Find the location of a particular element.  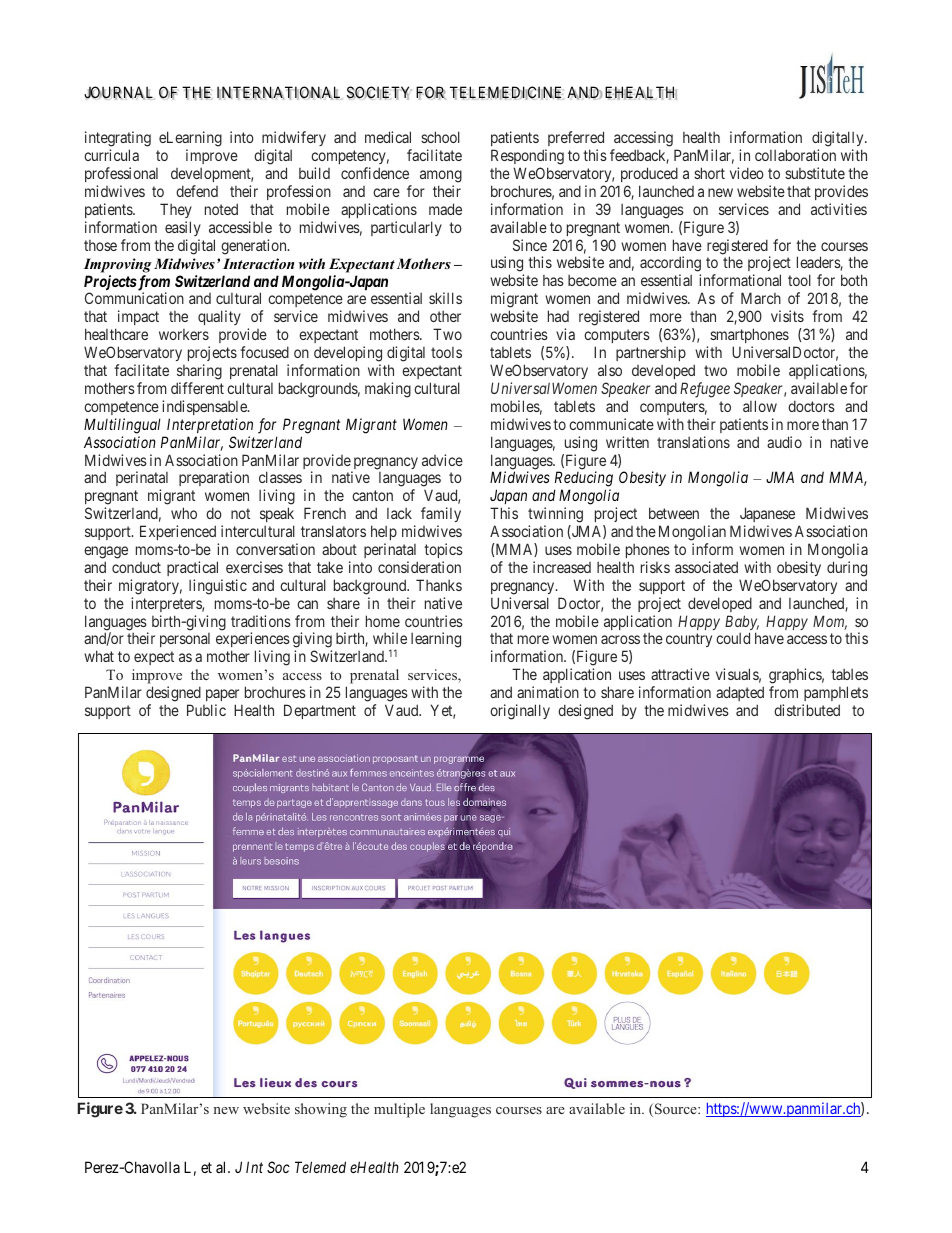

multiple is located at coordinates (399, 1110).
